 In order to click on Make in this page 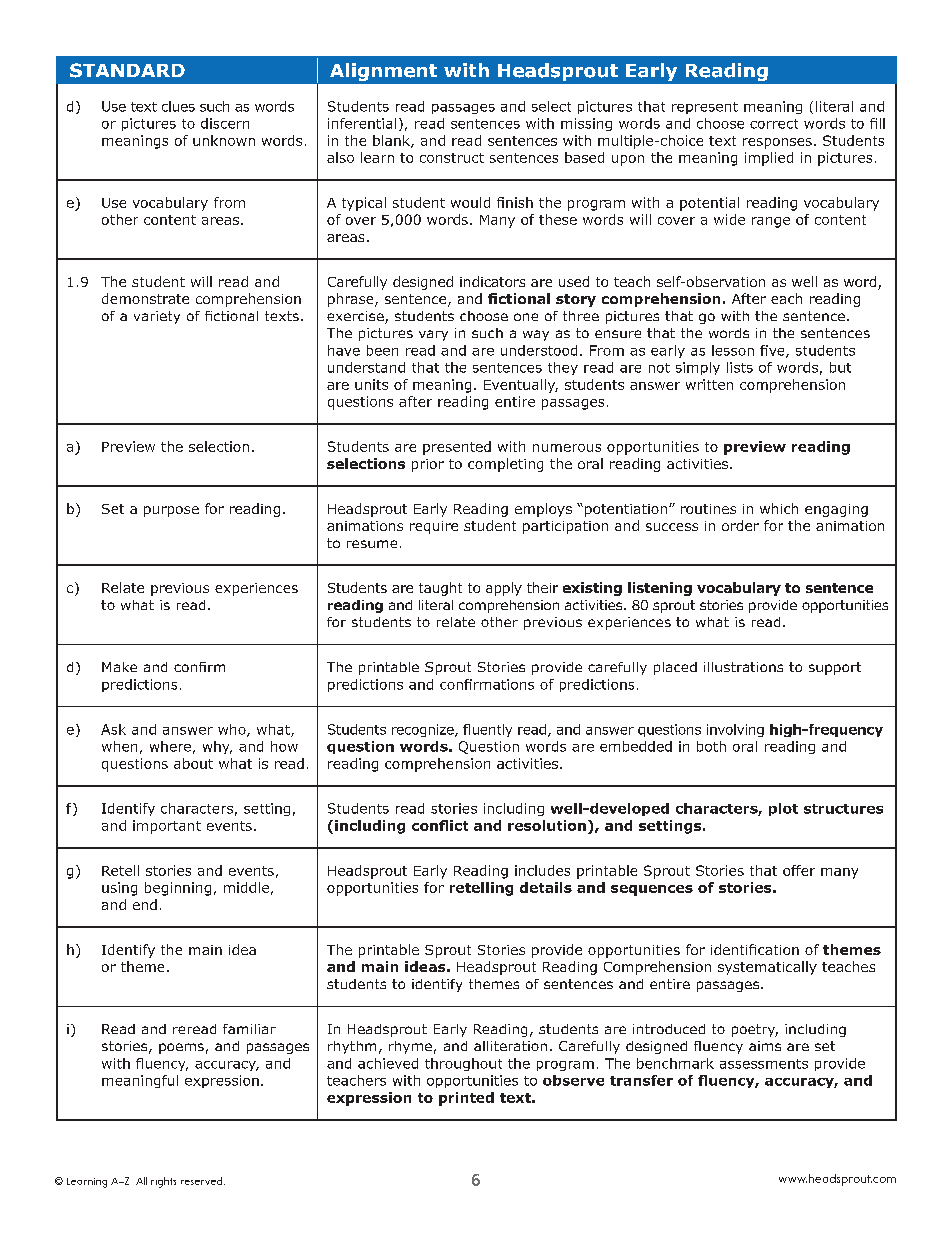, I will do `click(119, 667)`.
